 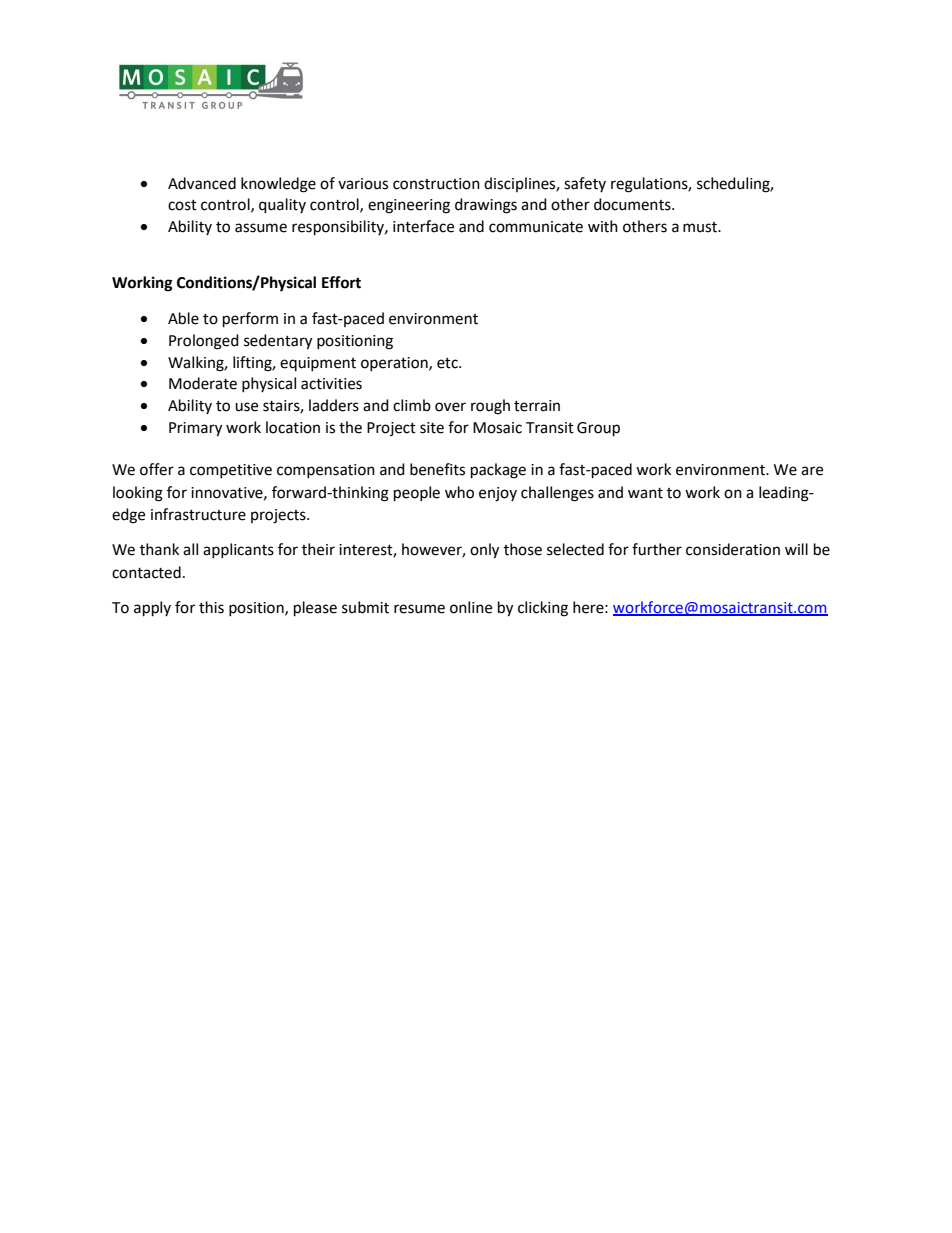 What do you see at coordinates (633, 204) in the image?
I see `documents` at bounding box center [633, 204].
